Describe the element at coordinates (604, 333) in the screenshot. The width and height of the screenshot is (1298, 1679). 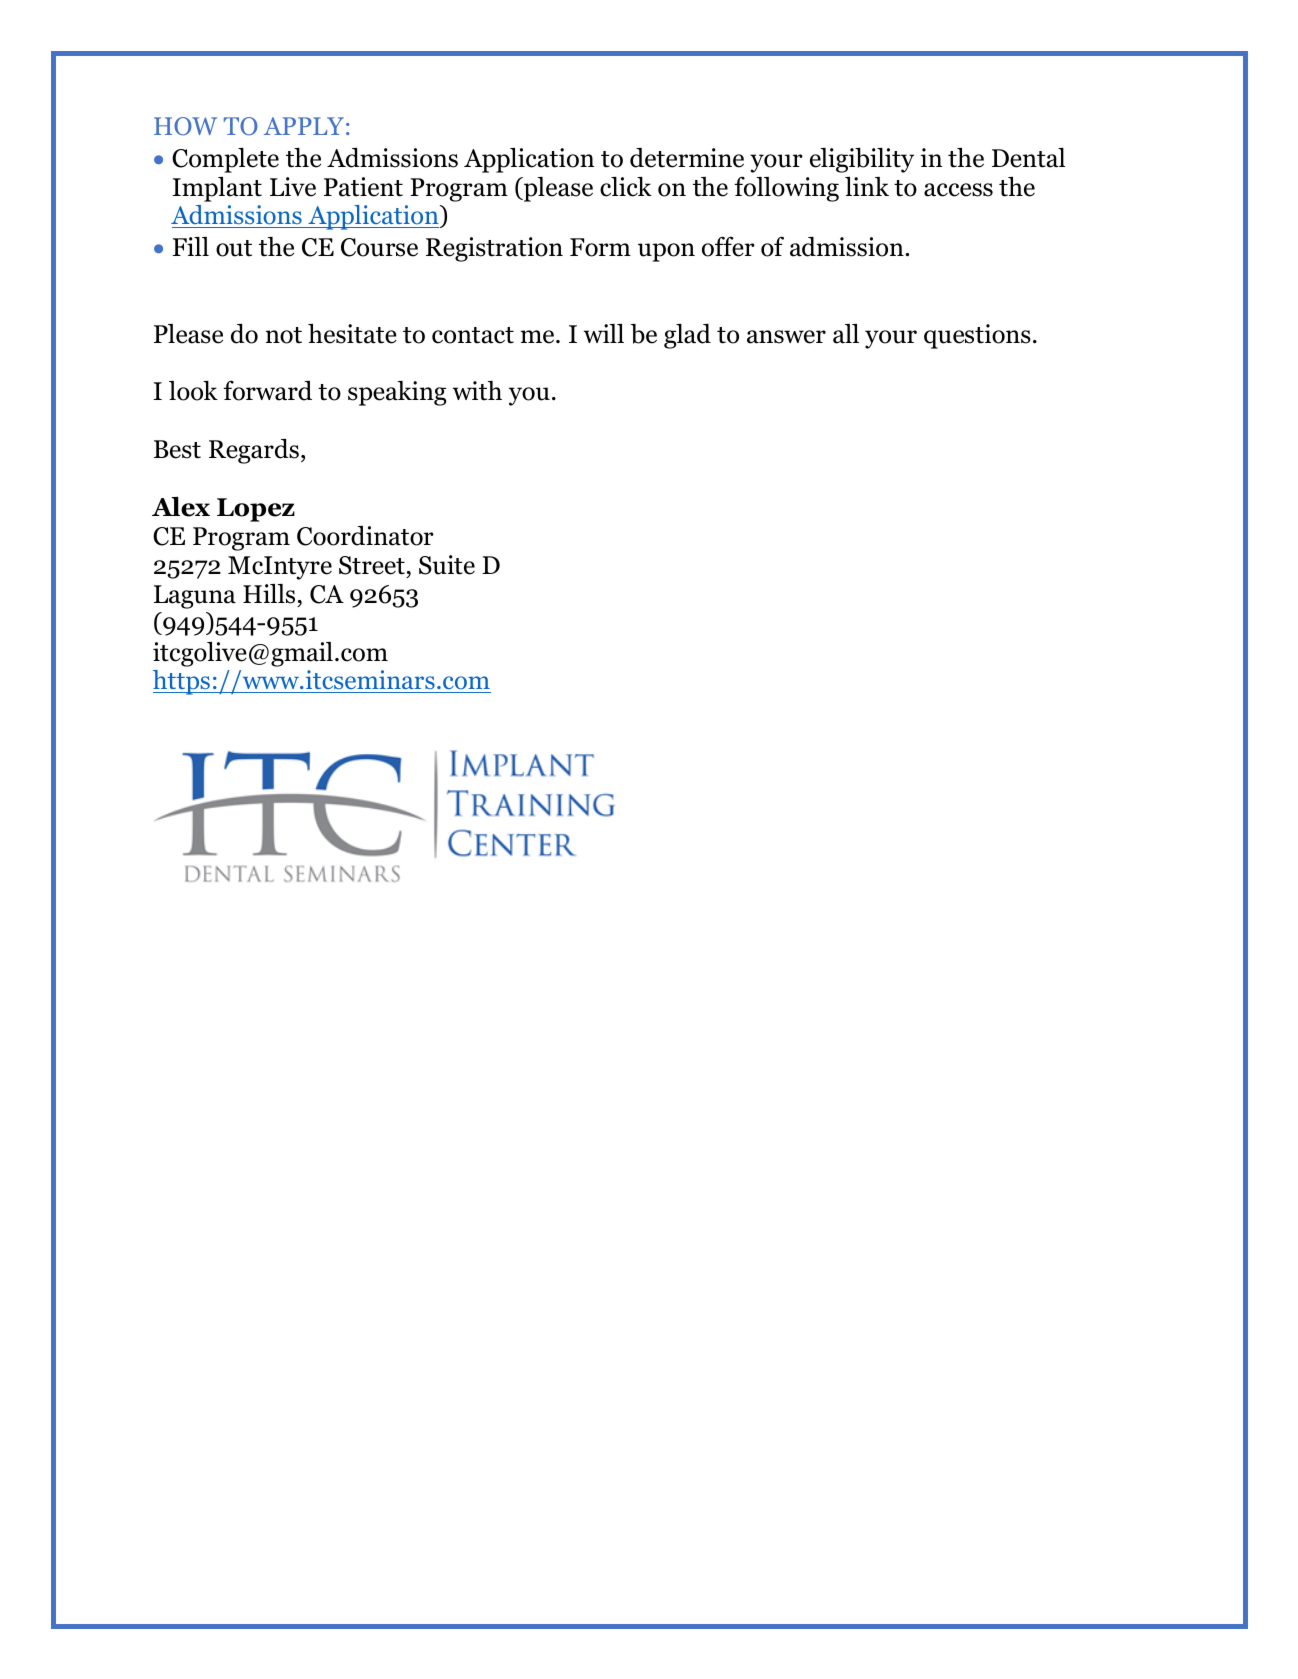
I see `will` at that location.
